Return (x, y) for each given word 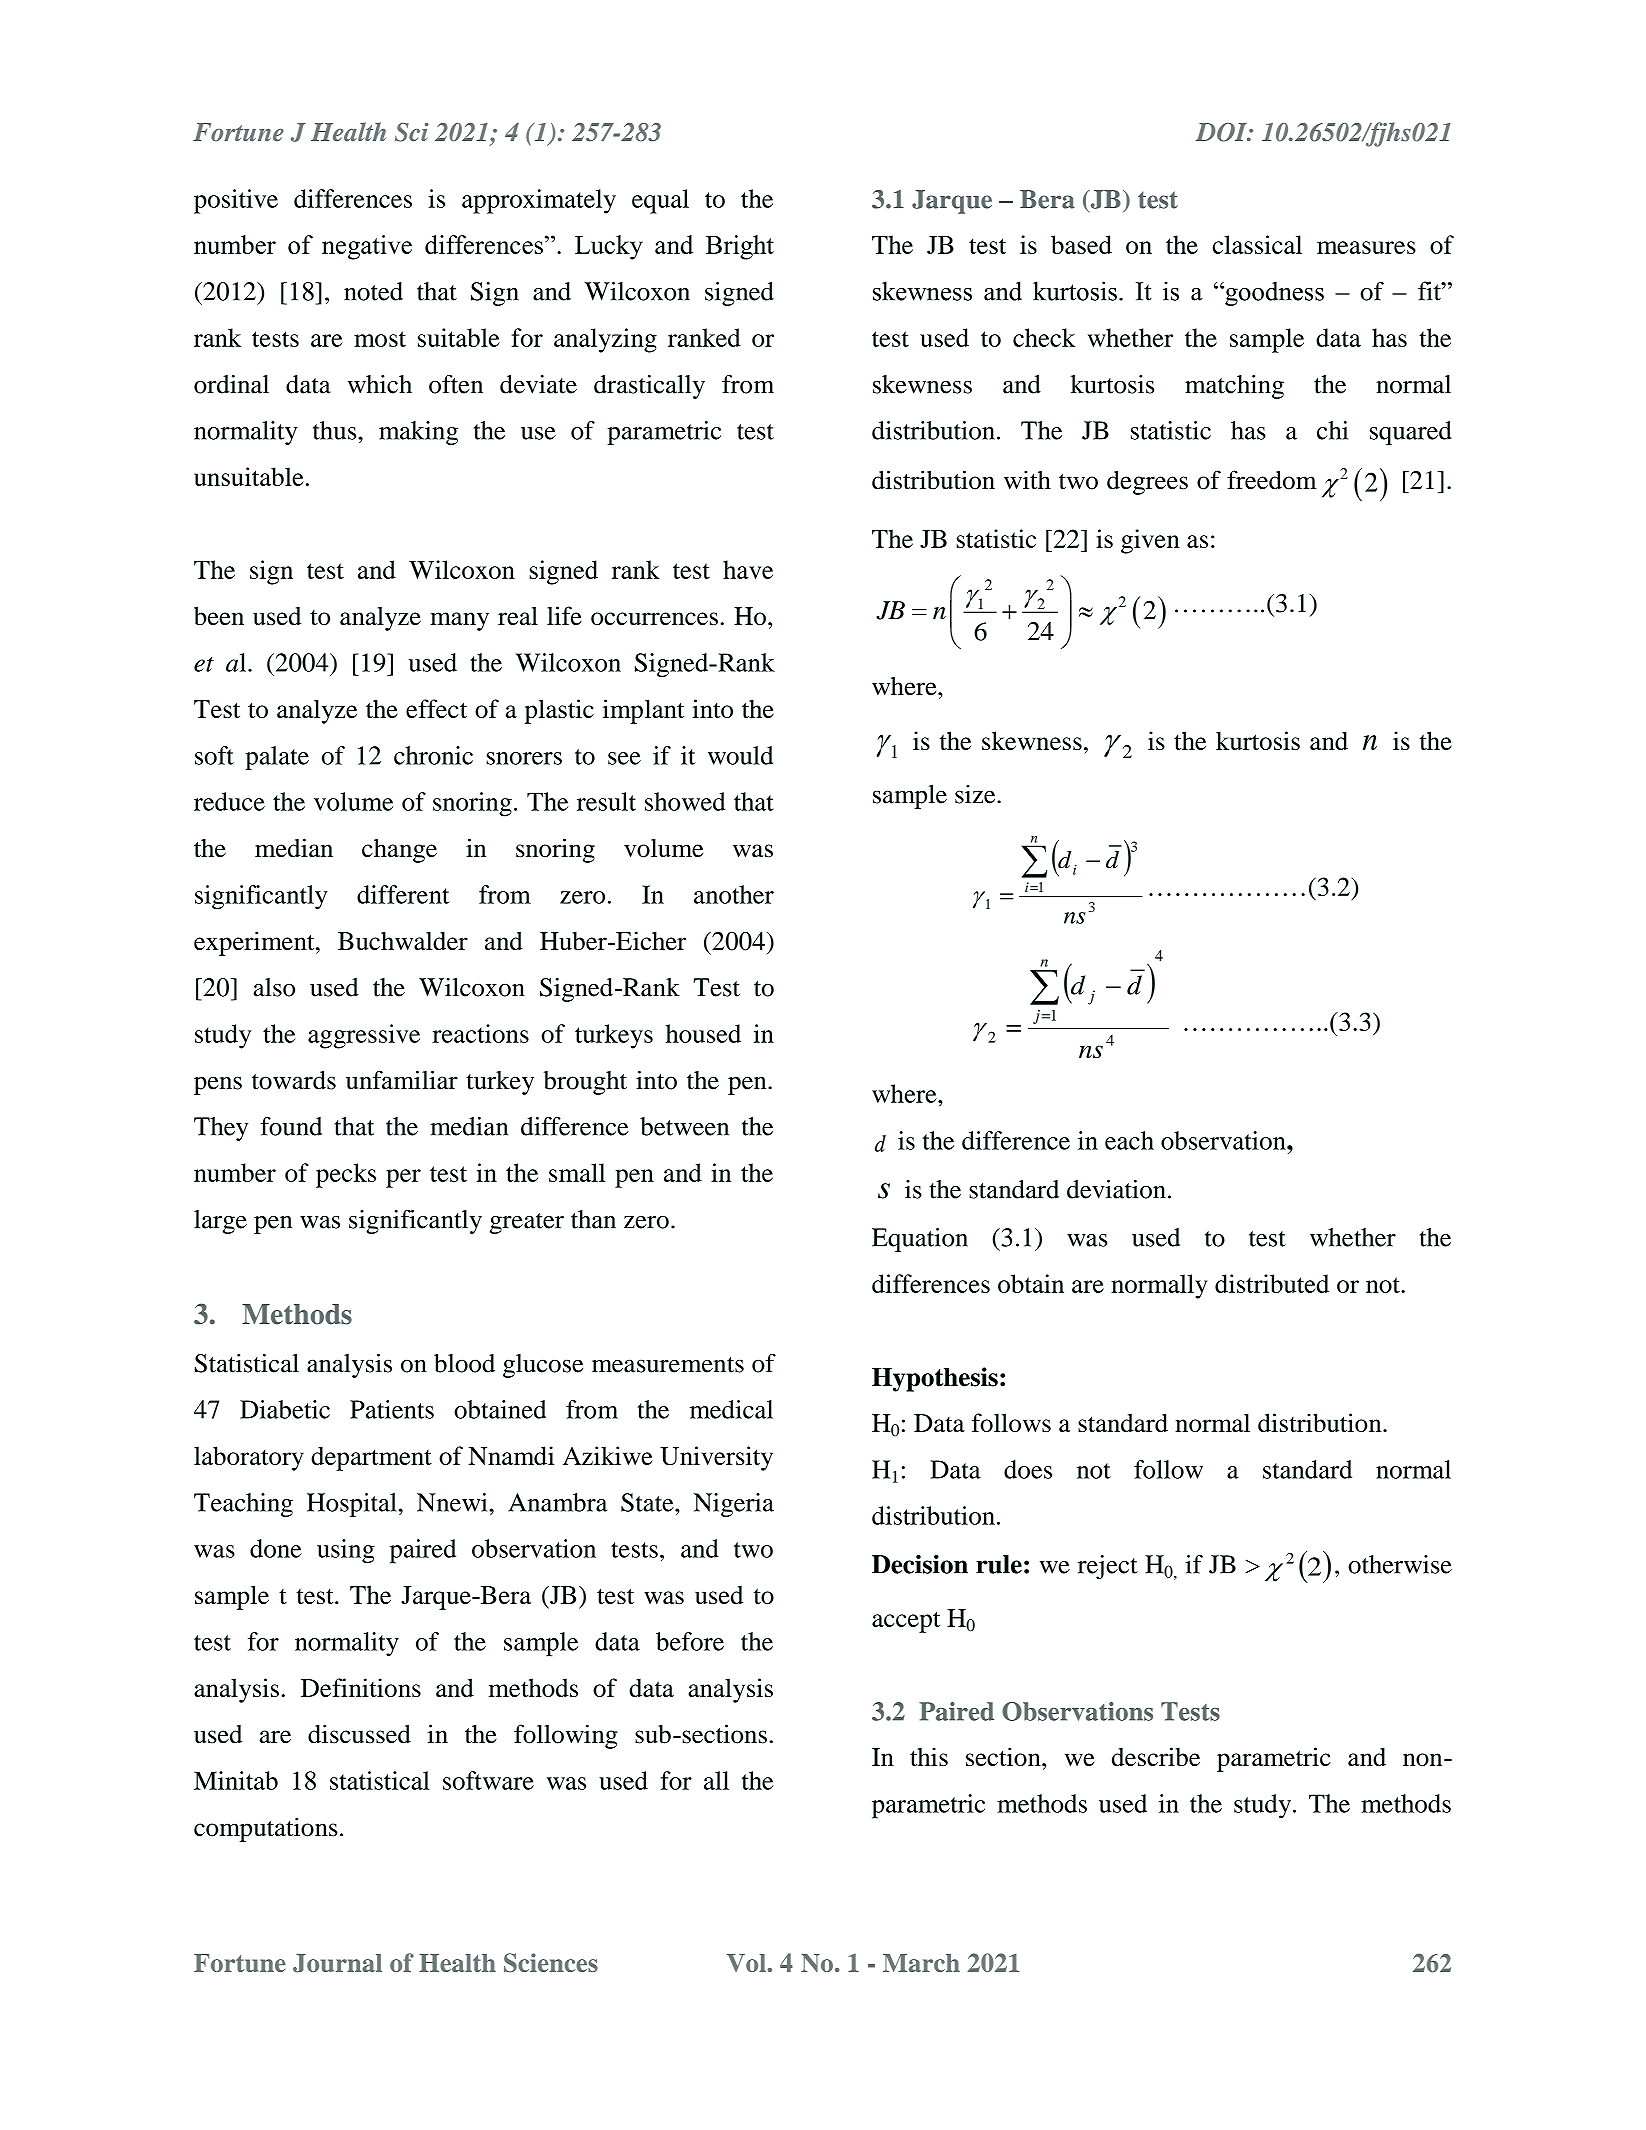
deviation (1116, 1189)
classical (1257, 244)
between (684, 1126)
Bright (740, 247)
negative (367, 247)
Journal (337, 1963)
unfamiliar (402, 1080)
